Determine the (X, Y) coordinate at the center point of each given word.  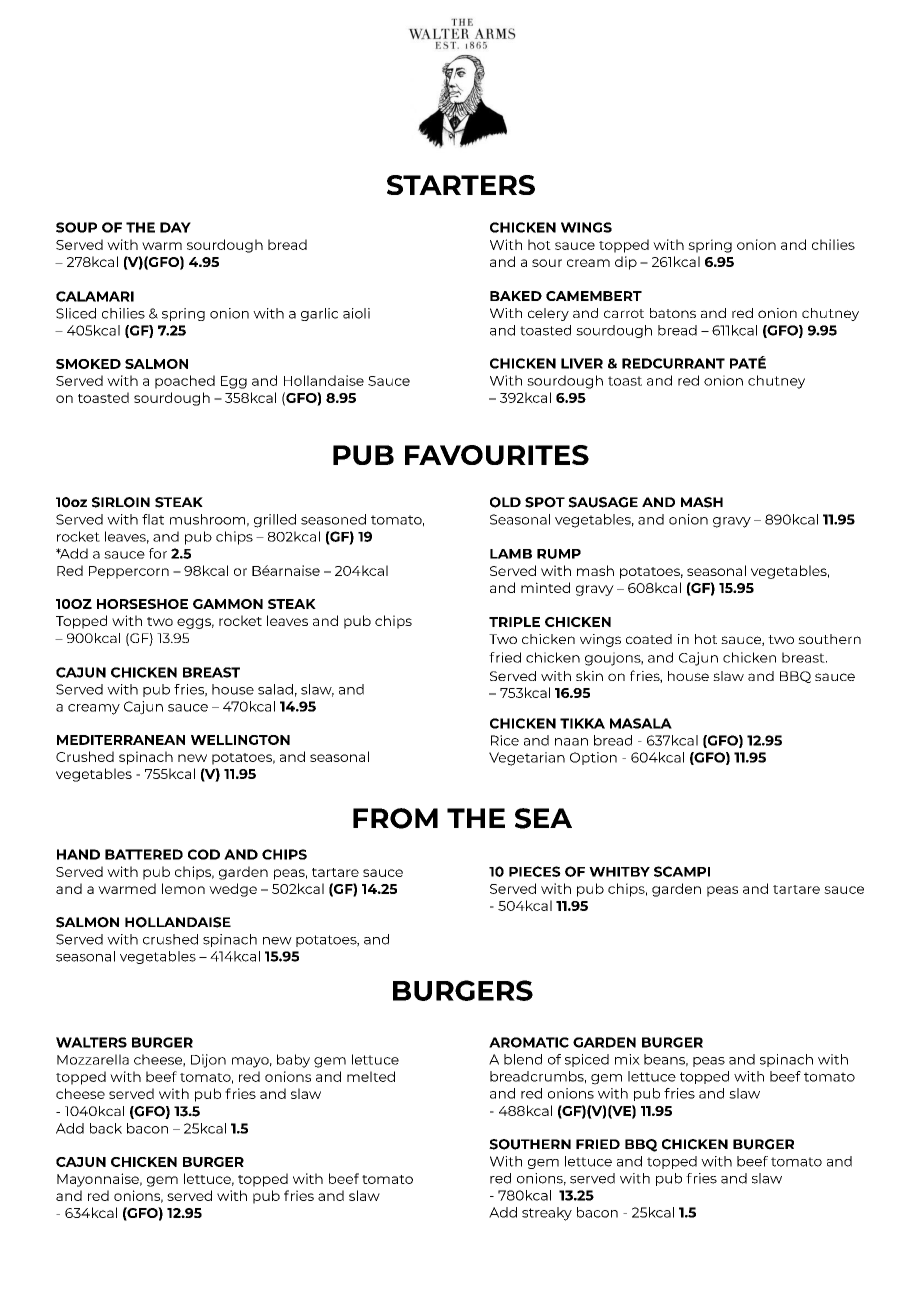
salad (275, 689)
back (106, 1128)
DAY (175, 227)
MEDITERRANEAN (121, 740)
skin (589, 676)
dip (626, 263)
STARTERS (461, 185)
